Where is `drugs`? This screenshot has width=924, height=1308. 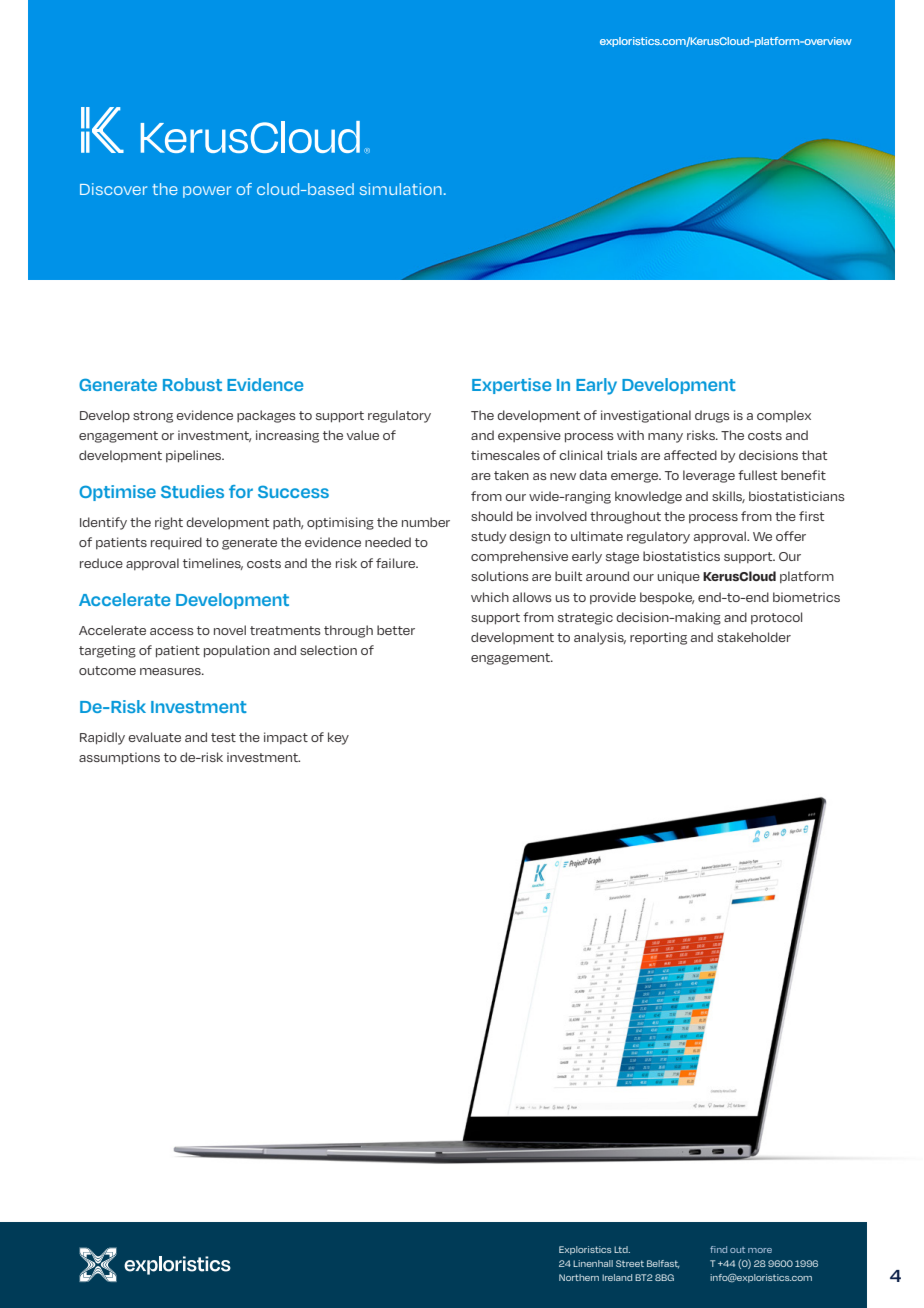
drugs is located at coordinates (712, 416).
